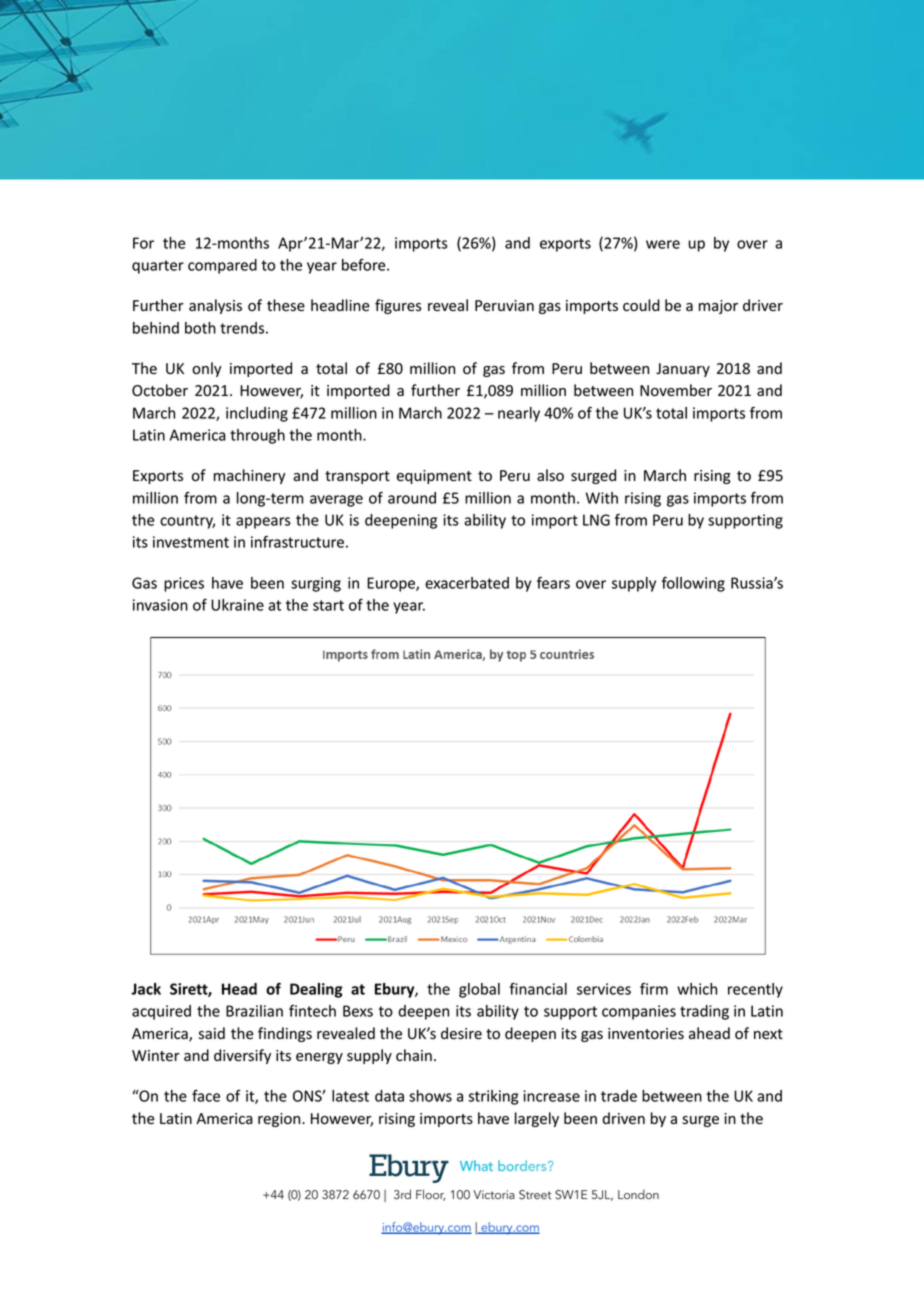 This screenshot has width=924, height=1307. Describe the element at coordinates (663, 244) in the screenshot. I see `were` at that location.
